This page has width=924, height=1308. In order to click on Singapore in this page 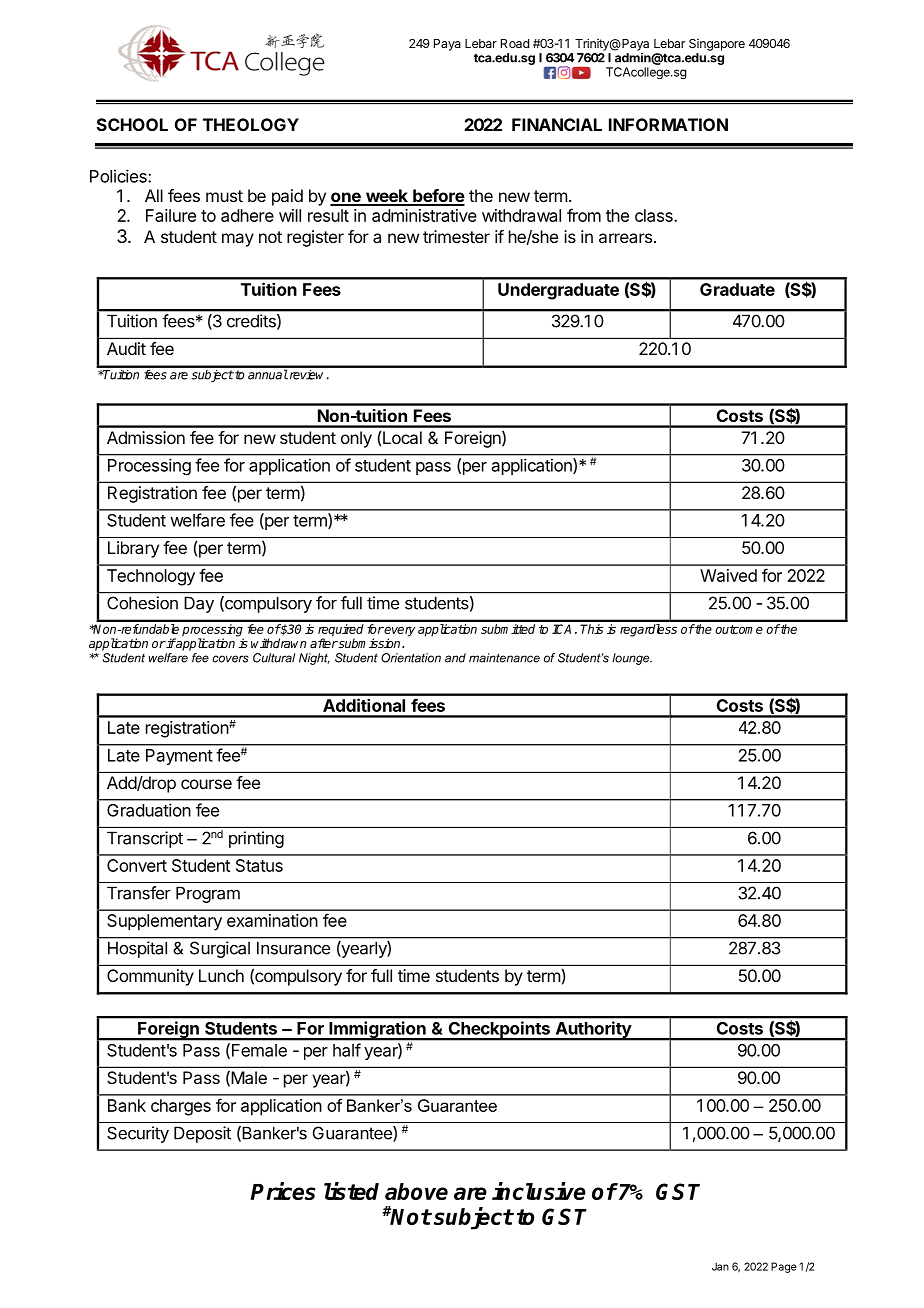, I will do `click(717, 45)`.
